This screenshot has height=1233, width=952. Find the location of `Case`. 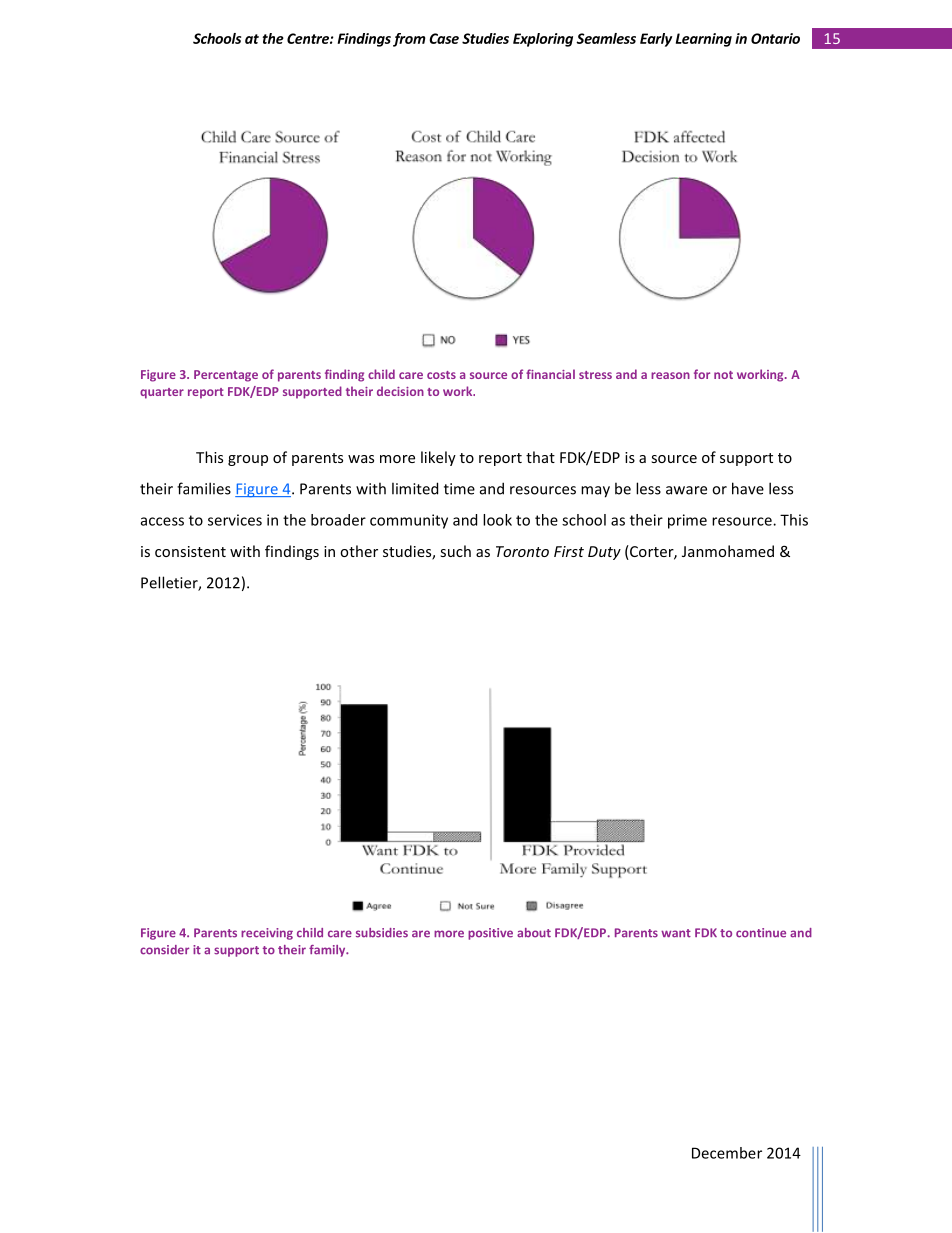

Case is located at coordinates (444, 38).
